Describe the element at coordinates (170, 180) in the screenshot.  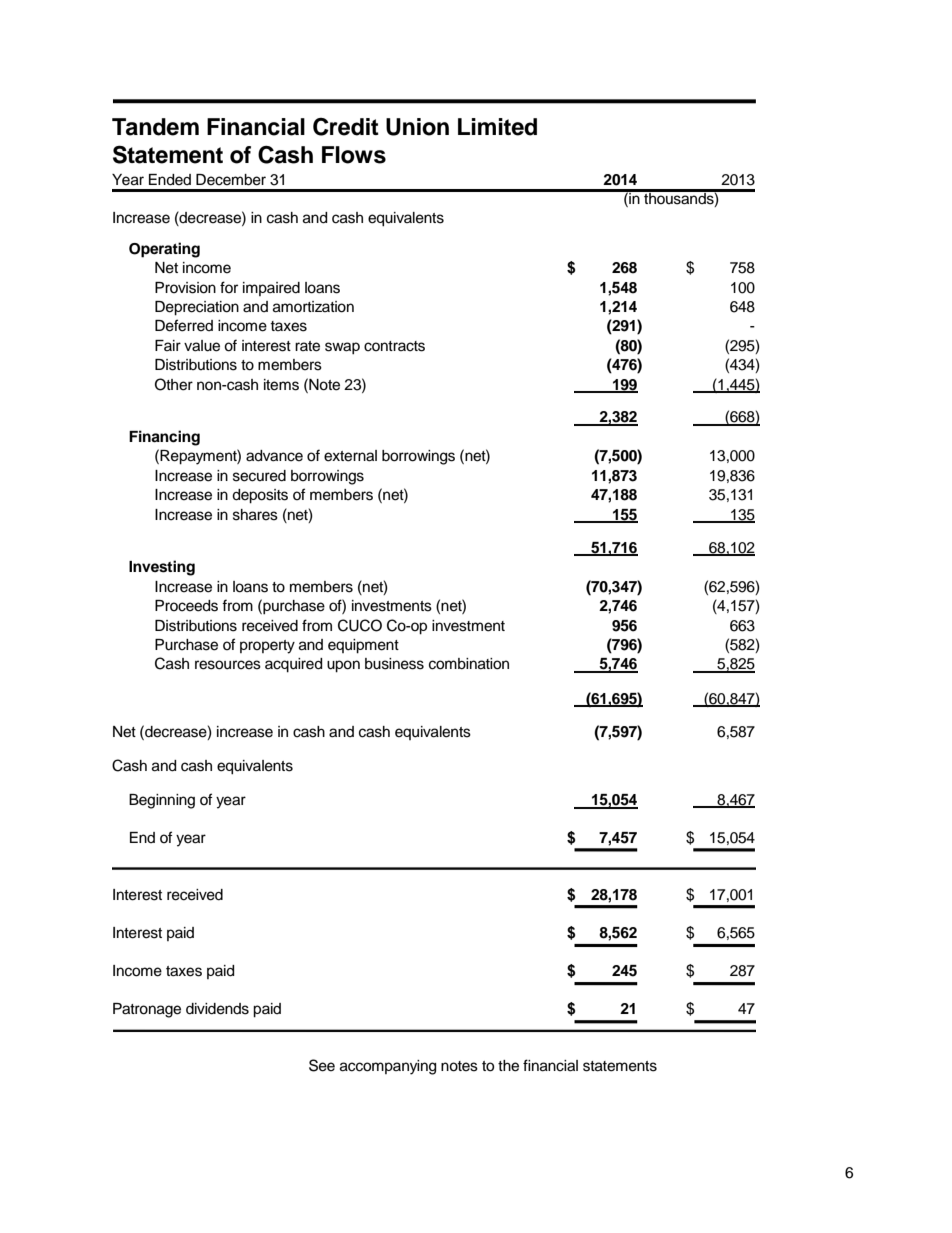
I see `Ended` at that location.
